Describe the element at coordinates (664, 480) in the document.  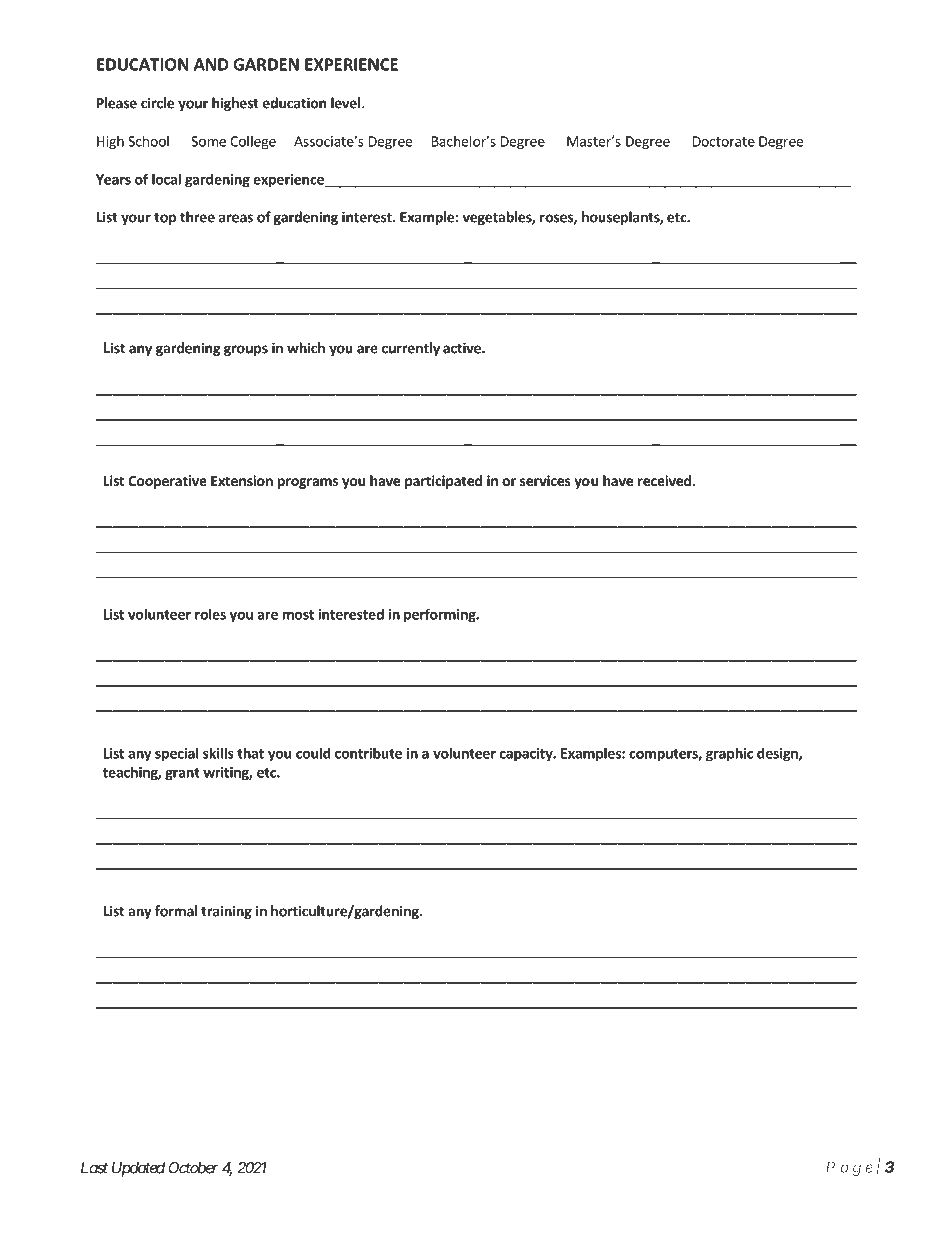
I see `received` at that location.
